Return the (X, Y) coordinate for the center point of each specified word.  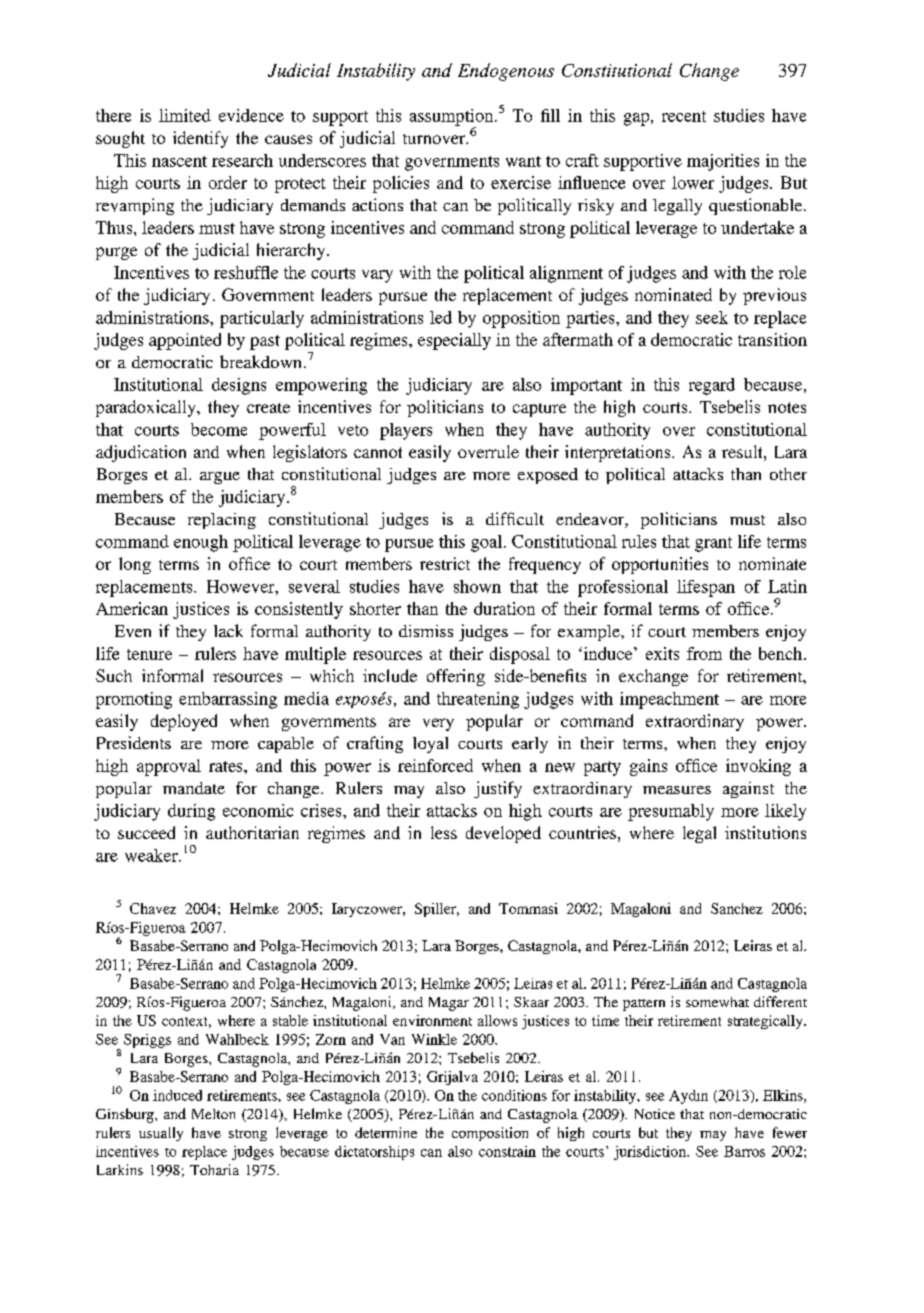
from (704, 653)
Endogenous (506, 72)
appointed (185, 341)
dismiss (426, 631)
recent (684, 116)
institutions (765, 832)
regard (712, 386)
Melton (213, 1114)
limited (185, 115)
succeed (146, 832)
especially (454, 341)
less (444, 832)
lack (228, 630)
